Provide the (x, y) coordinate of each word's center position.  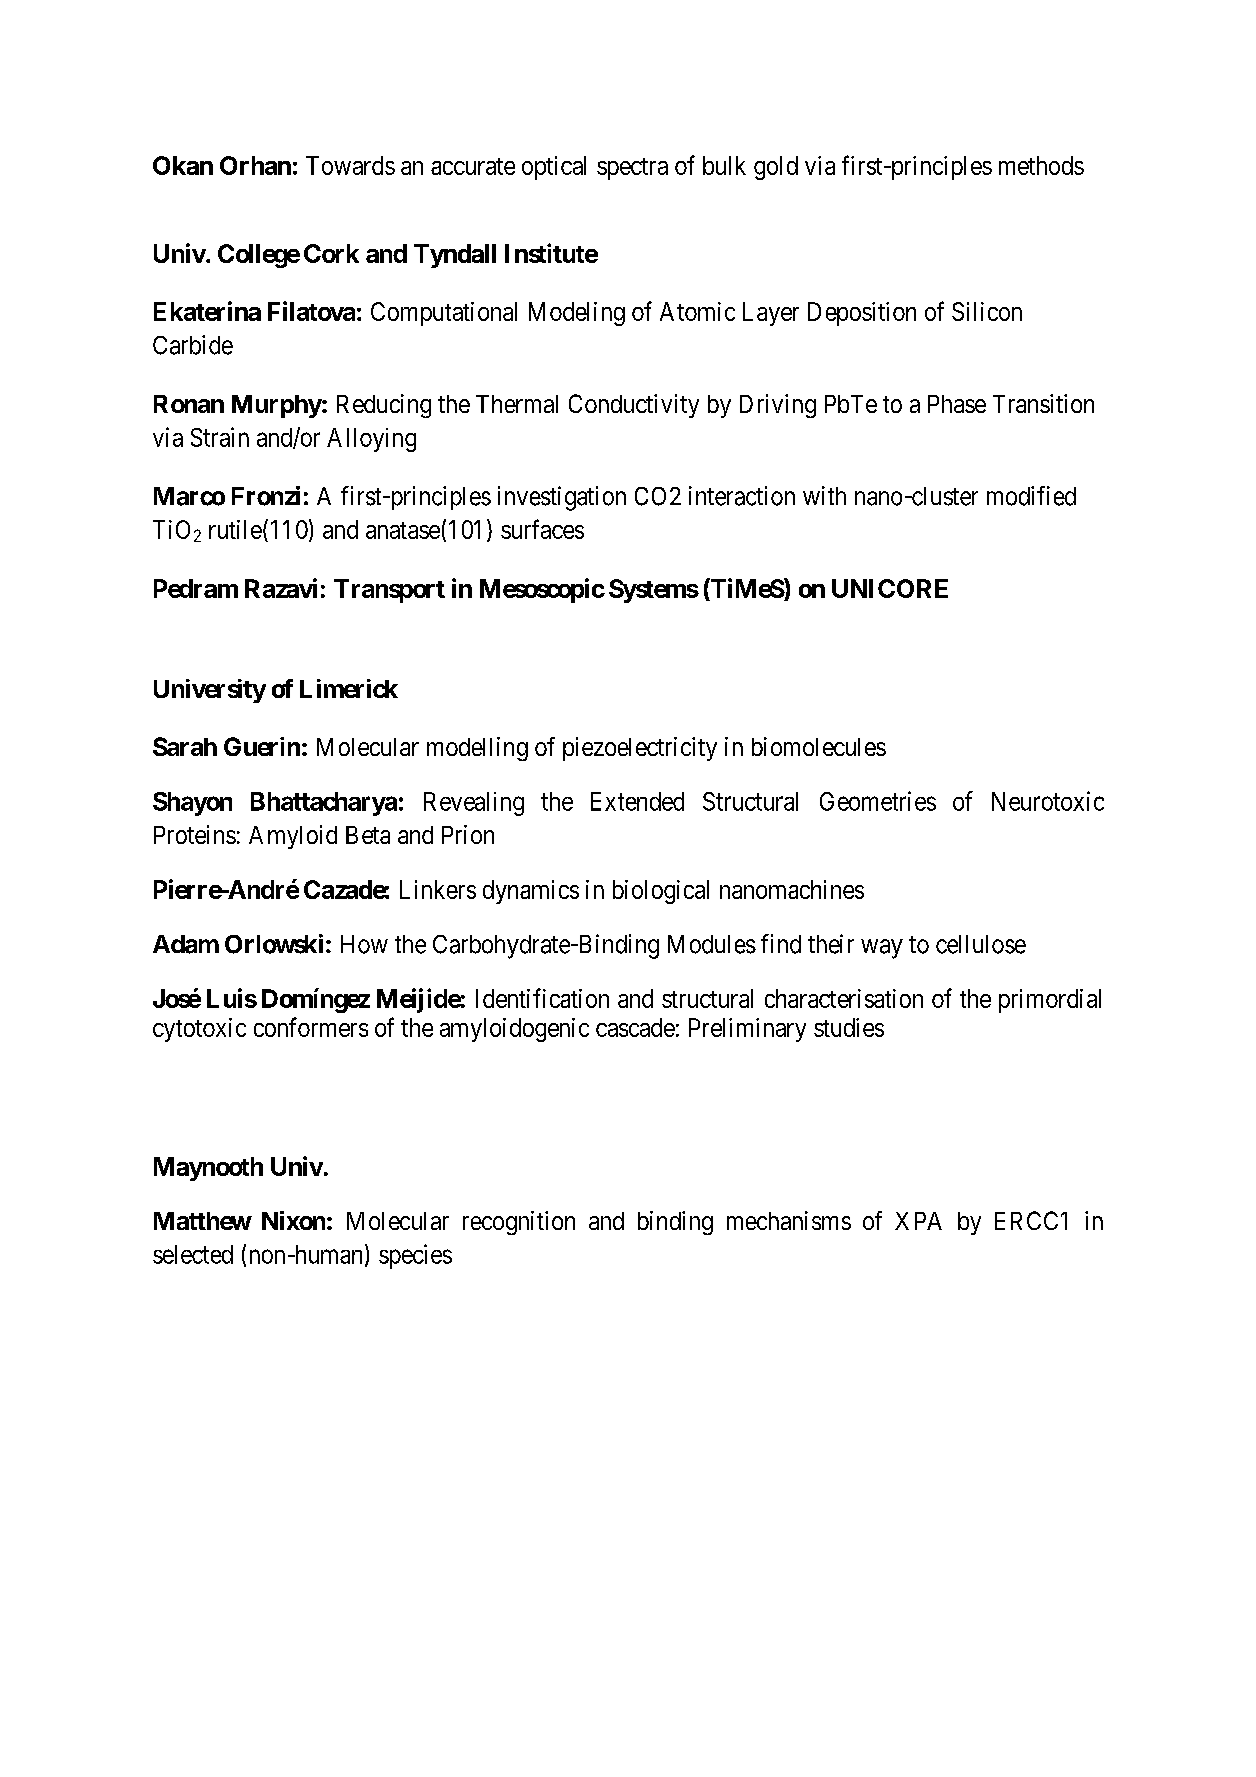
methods (1041, 165)
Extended (637, 801)
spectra (632, 169)
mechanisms (789, 1220)
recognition (519, 1223)
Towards (350, 165)
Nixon (293, 1220)
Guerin (262, 746)
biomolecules (819, 746)
